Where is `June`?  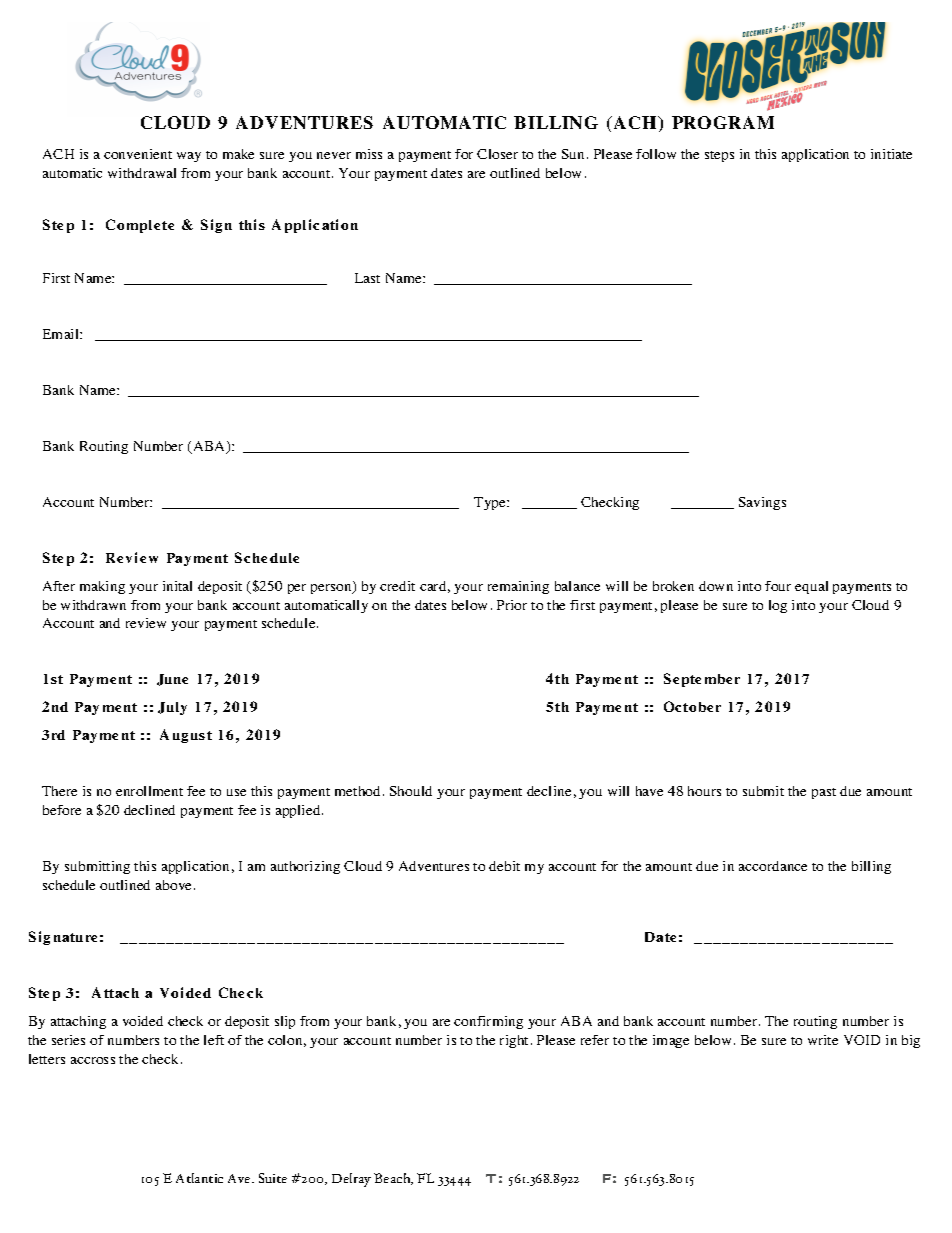
June is located at coordinates (172, 680).
